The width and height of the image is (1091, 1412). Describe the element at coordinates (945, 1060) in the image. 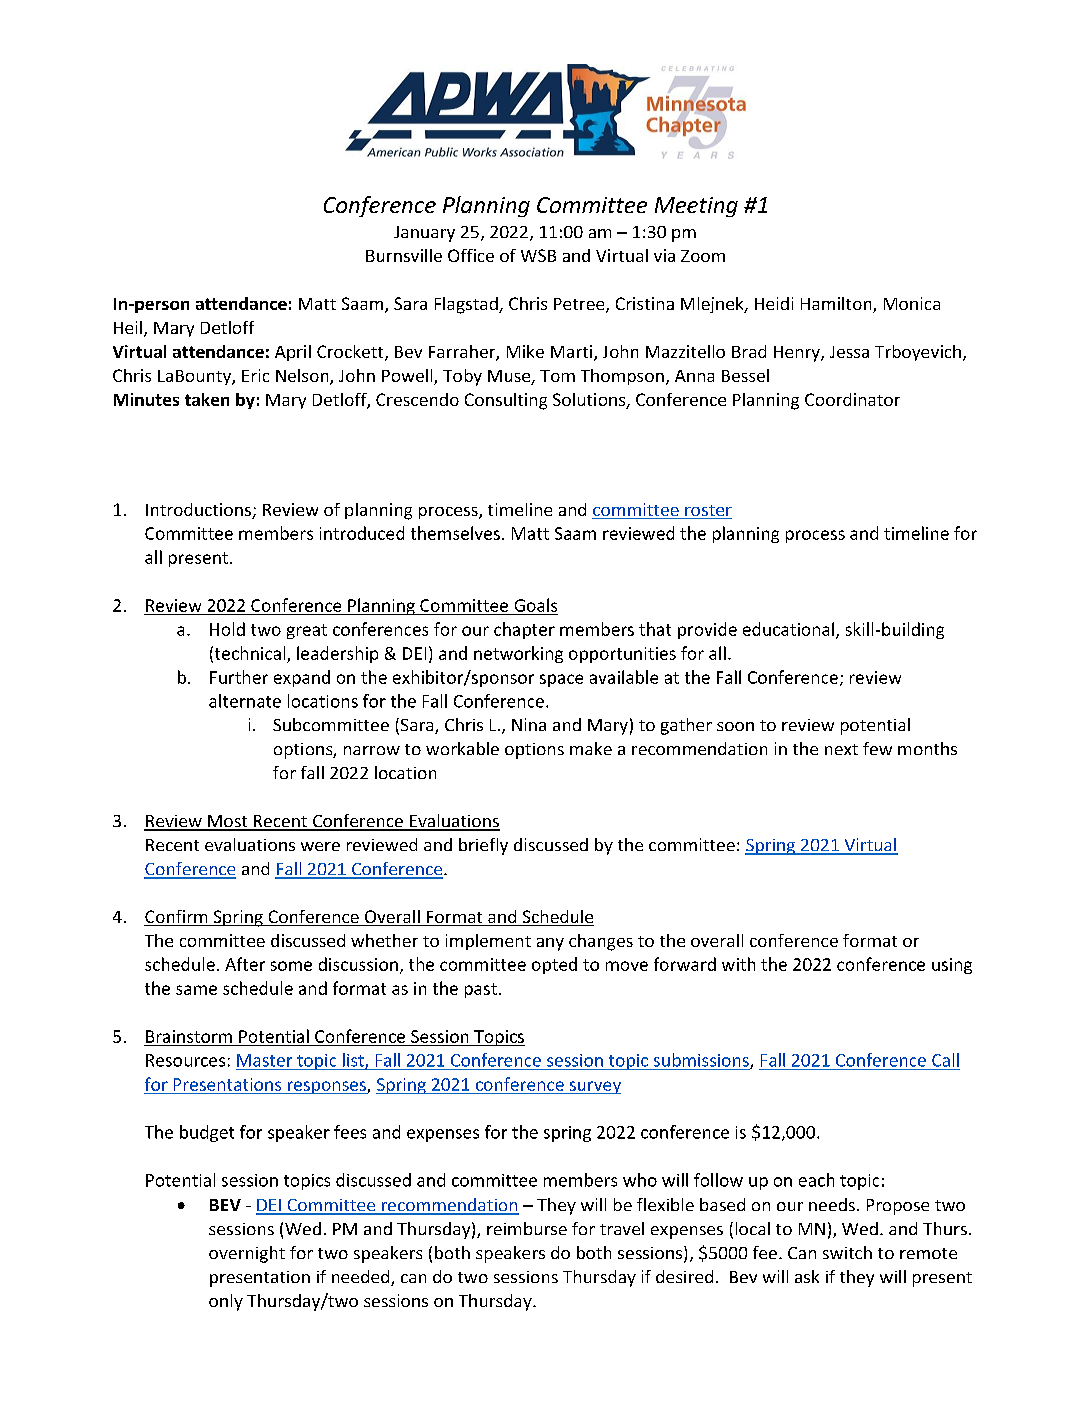

I see `Call` at that location.
